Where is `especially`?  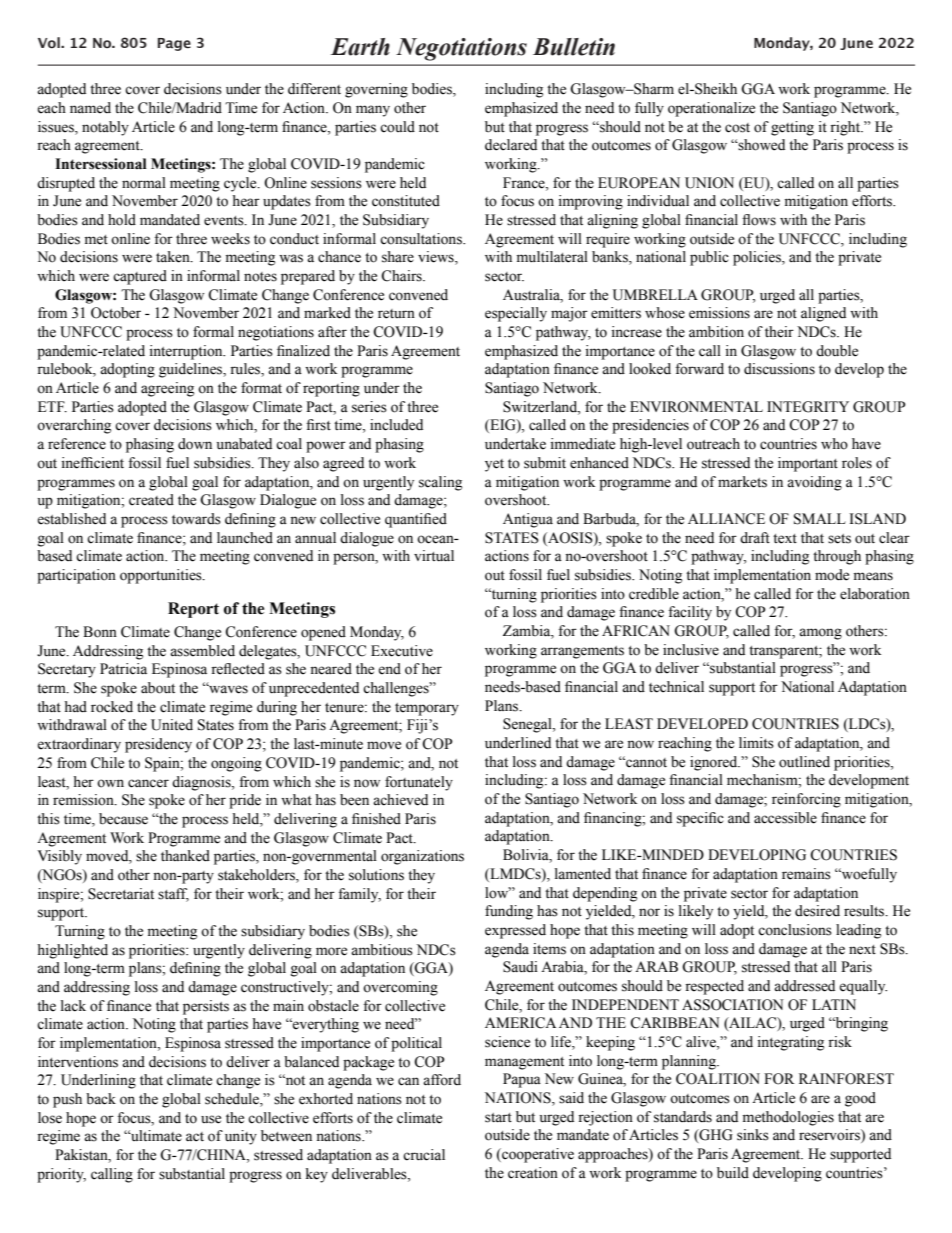
especially is located at coordinates (516, 314).
